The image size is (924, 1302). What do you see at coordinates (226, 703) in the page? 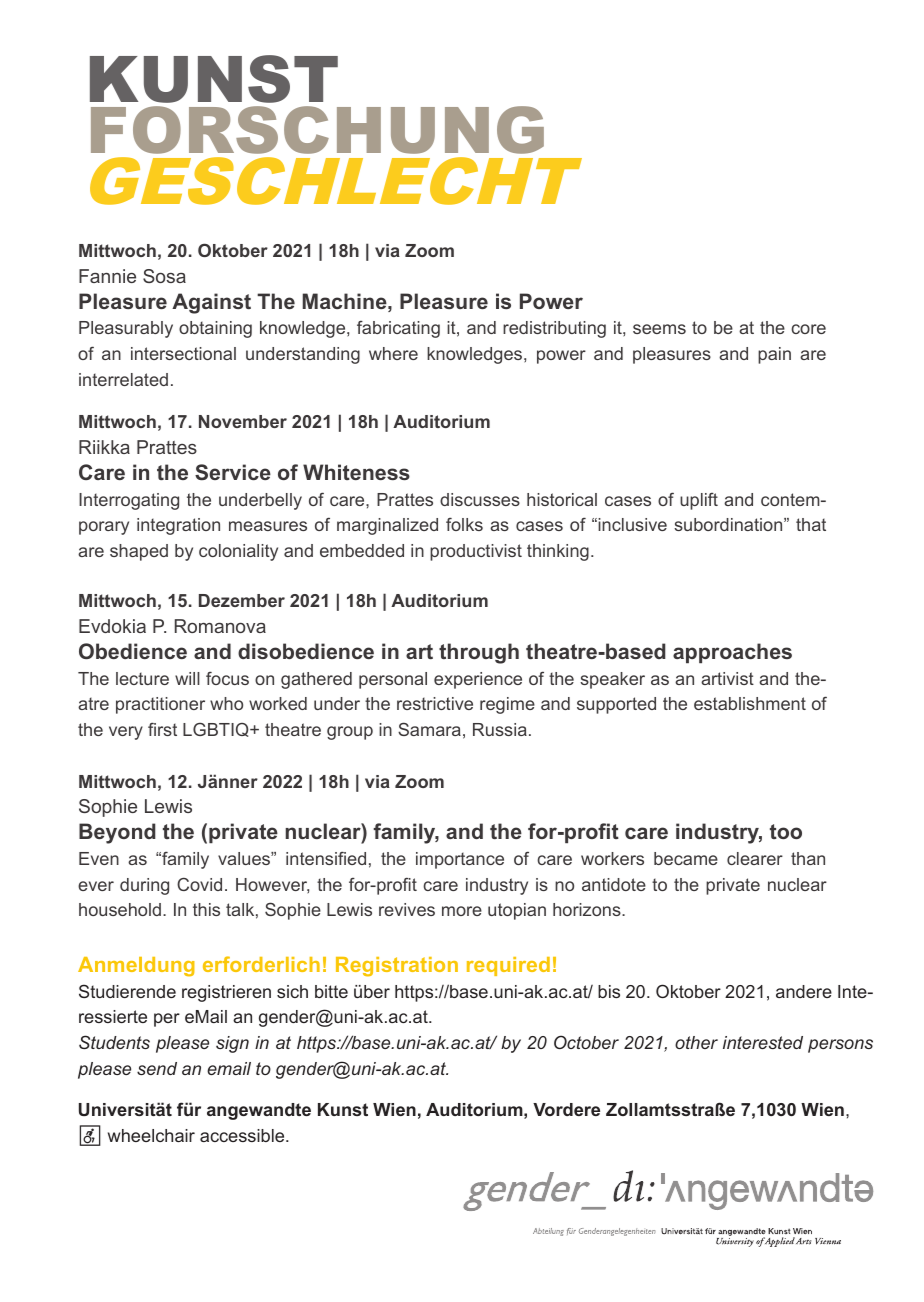
I see `who` at bounding box center [226, 703].
